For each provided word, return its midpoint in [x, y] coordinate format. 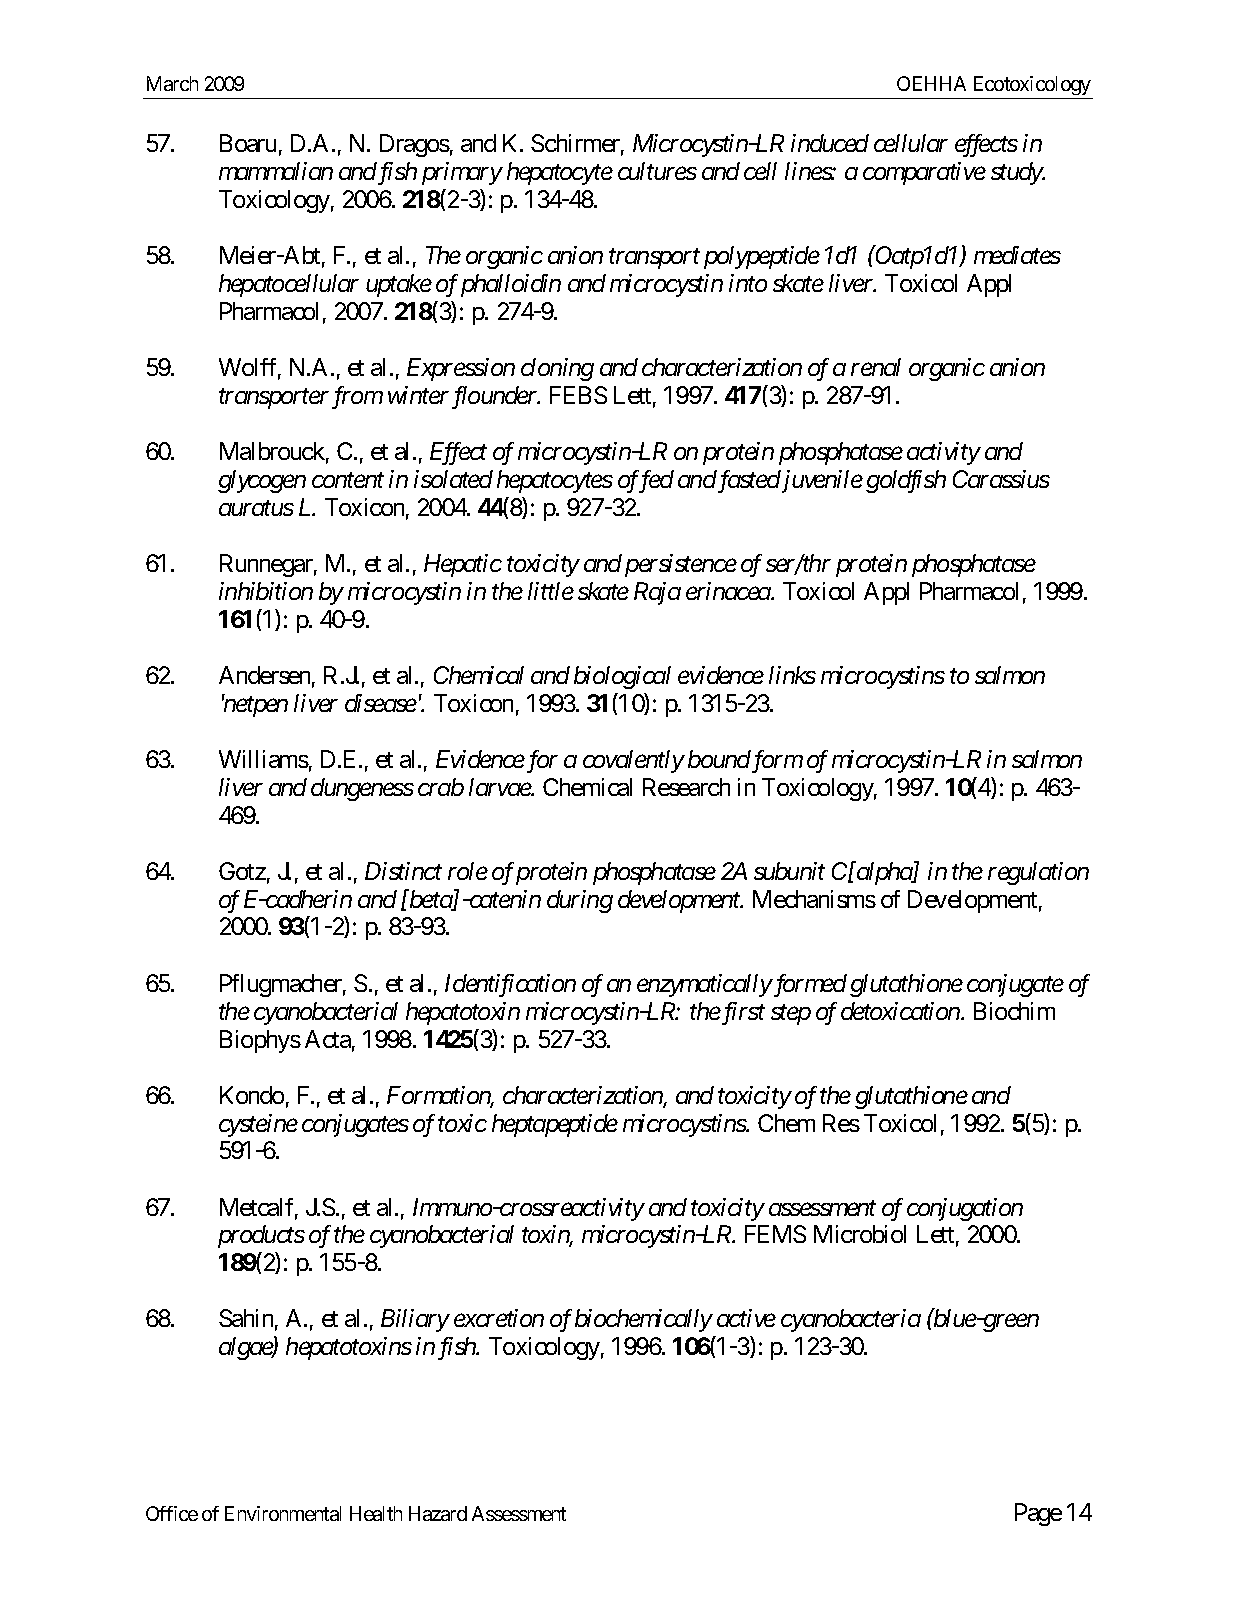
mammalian [276, 171]
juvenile [821, 481]
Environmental [283, 1513]
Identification [510, 985]
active [746, 1318]
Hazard [438, 1513]
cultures [657, 171]
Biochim [1014, 1011]
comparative [924, 173]
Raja [657, 593]
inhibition [266, 591]
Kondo [252, 1095]
